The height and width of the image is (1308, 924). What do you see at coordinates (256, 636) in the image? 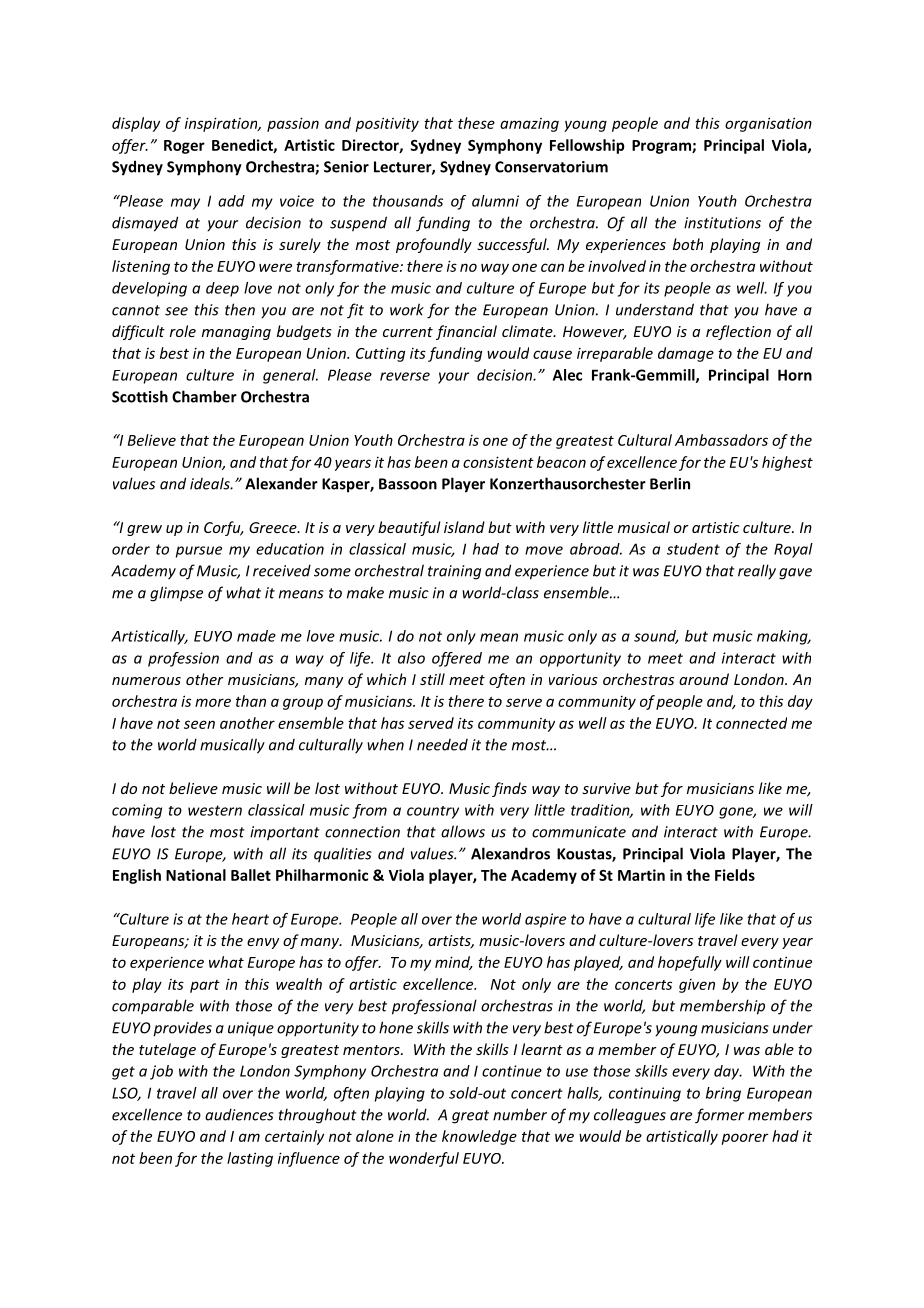
I see `made` at bounding box center [256, 636].
